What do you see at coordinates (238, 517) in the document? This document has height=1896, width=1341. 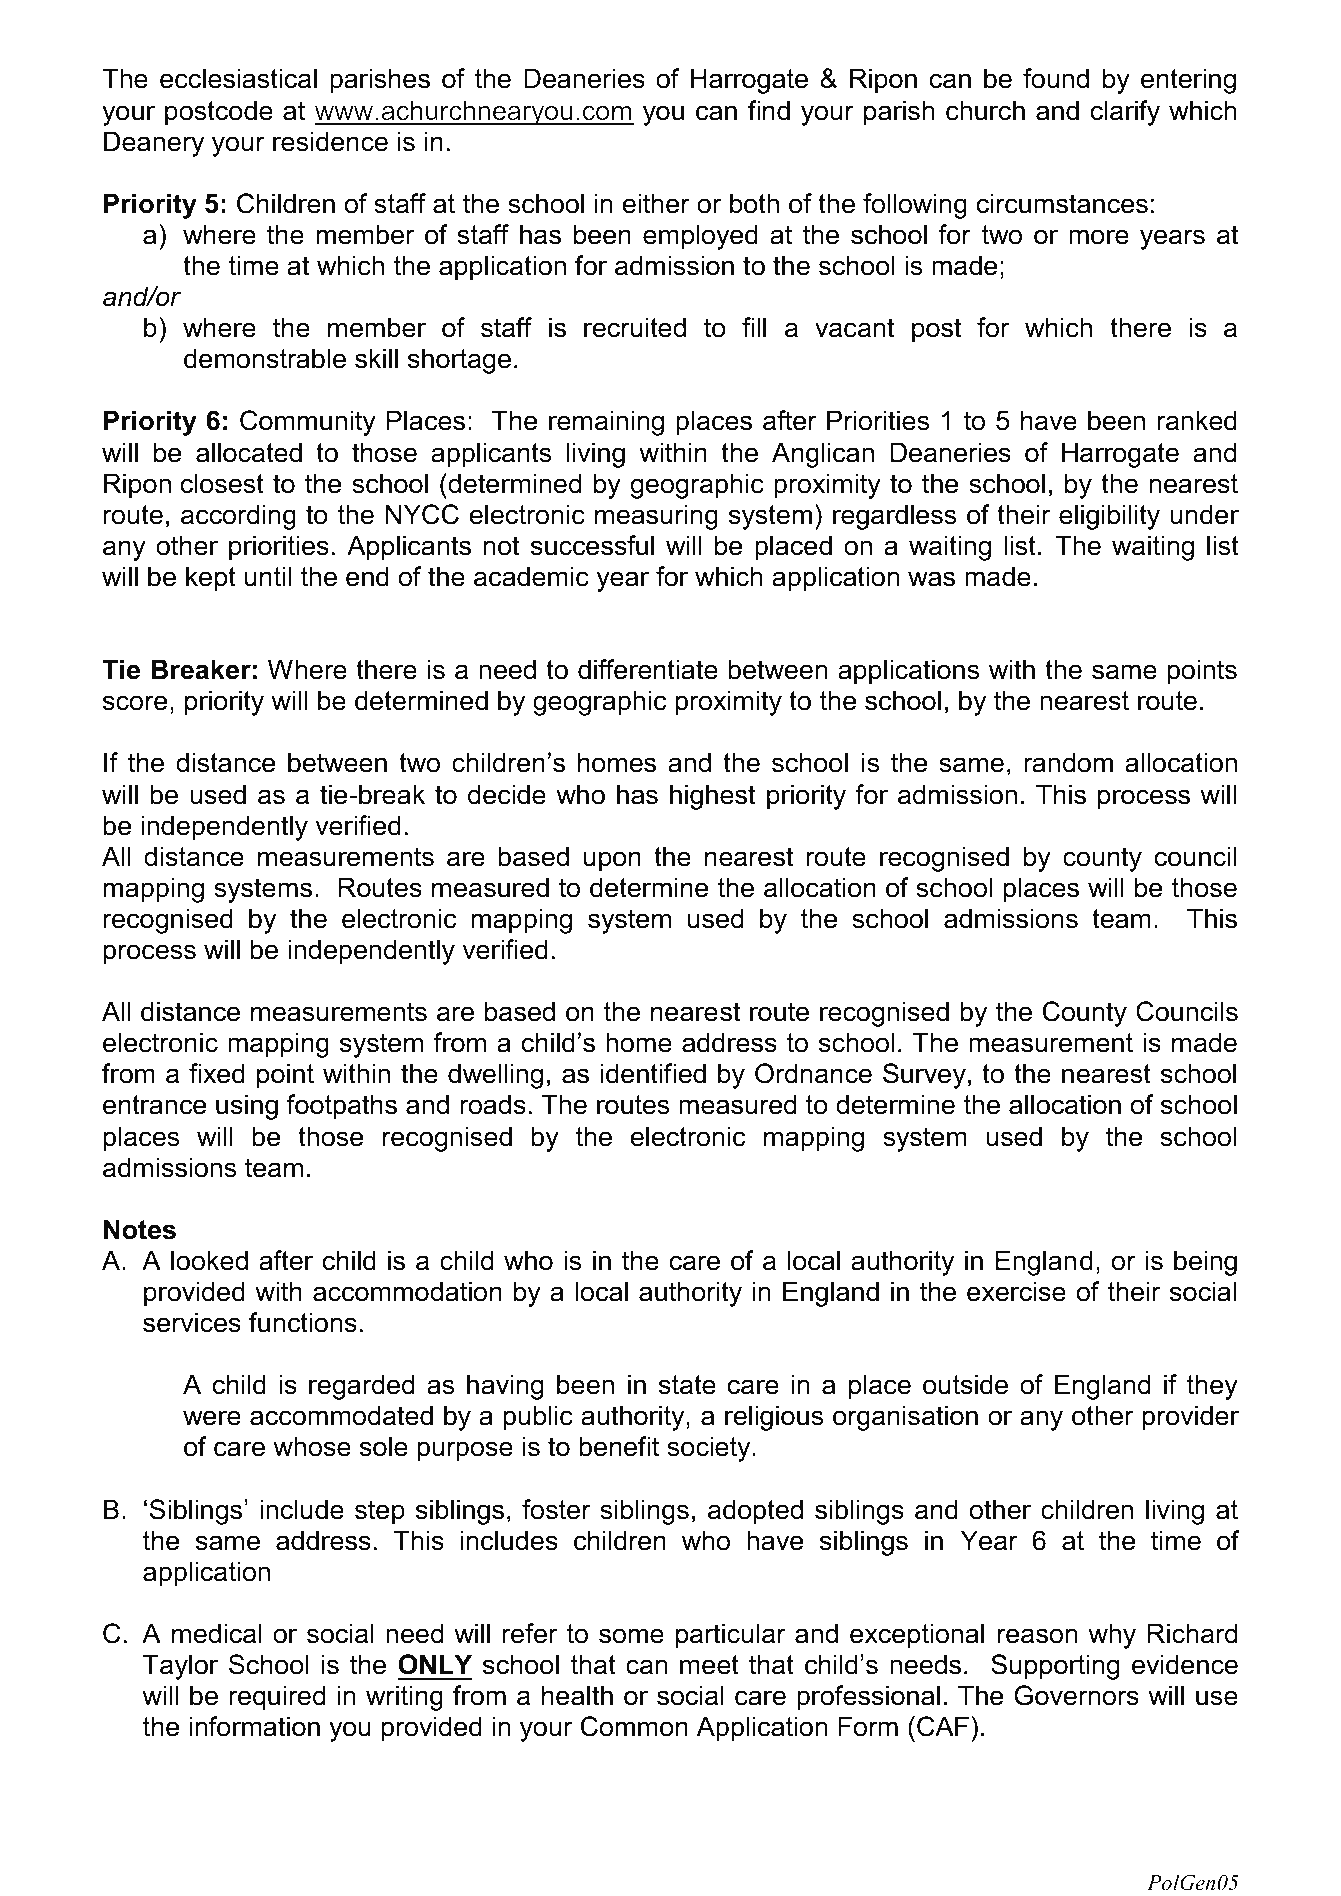 I see `according` at bounding box center [238, 517].
